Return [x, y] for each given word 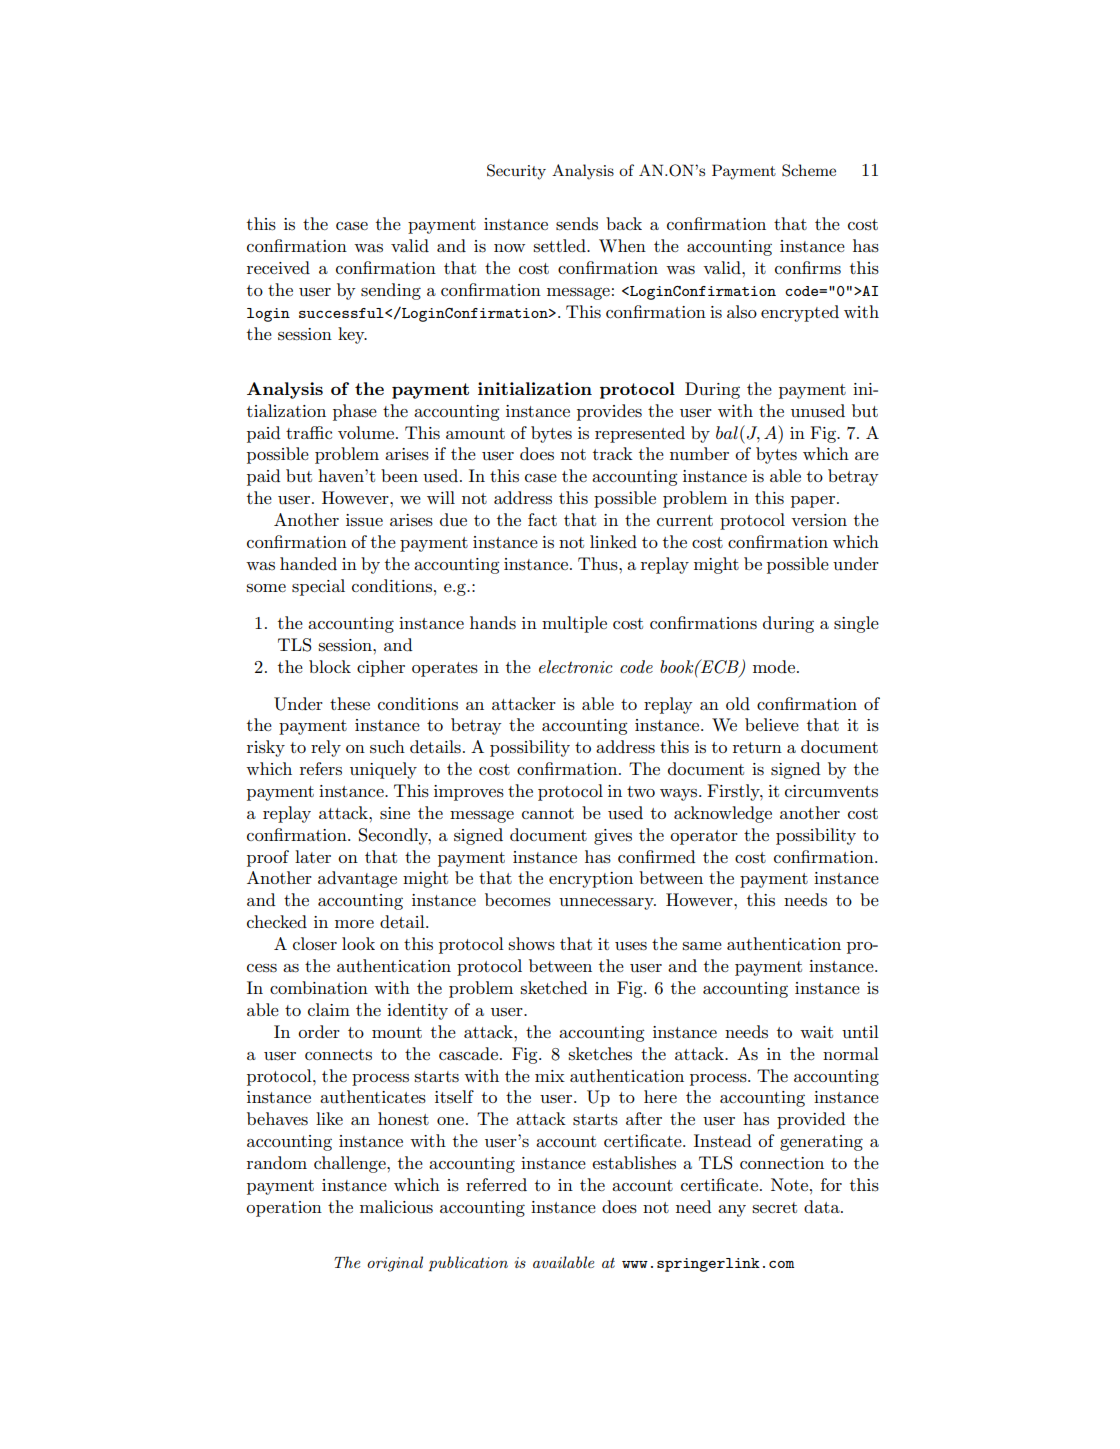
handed [308, 563]
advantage [357, 879]
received [278, 267]
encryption [591, 880]
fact [542, 519]
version [819, 520]
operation [284, 1209]
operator [704, 837]
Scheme [809, 170]
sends [577, 224]
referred [496, 1184]
